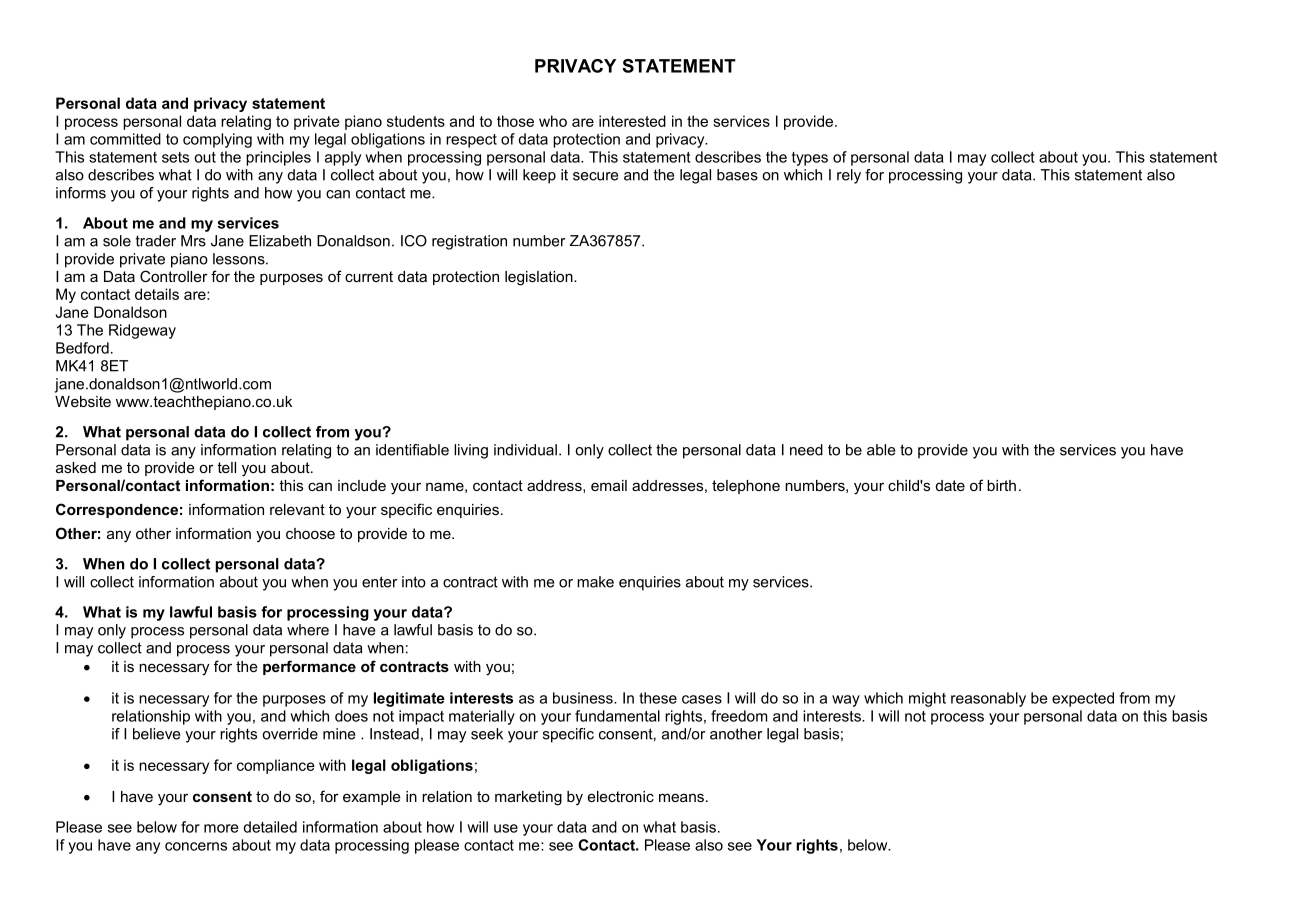 The image size is (1308, 924). Describe the element at coordinates (506, 828) in the screenshot. I see `use` at that location.
